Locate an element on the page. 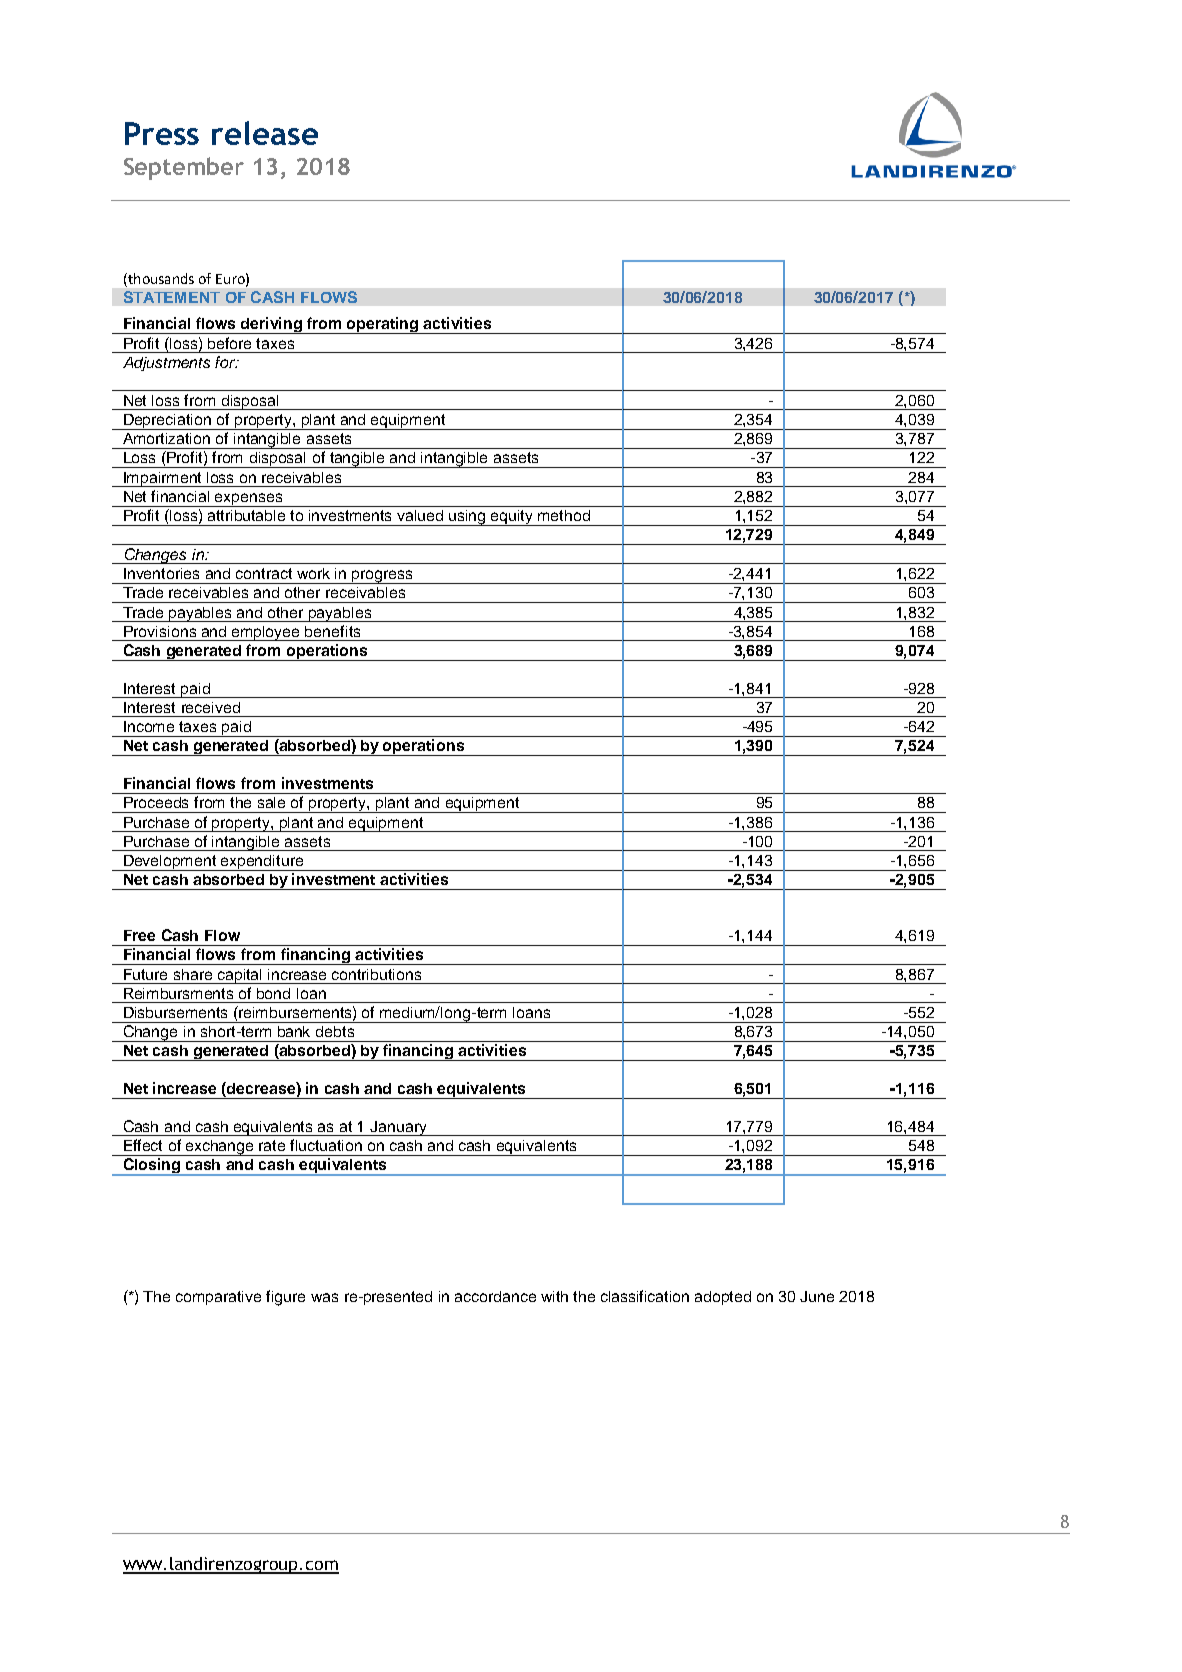  equity is located at coordinates (512, 518).
